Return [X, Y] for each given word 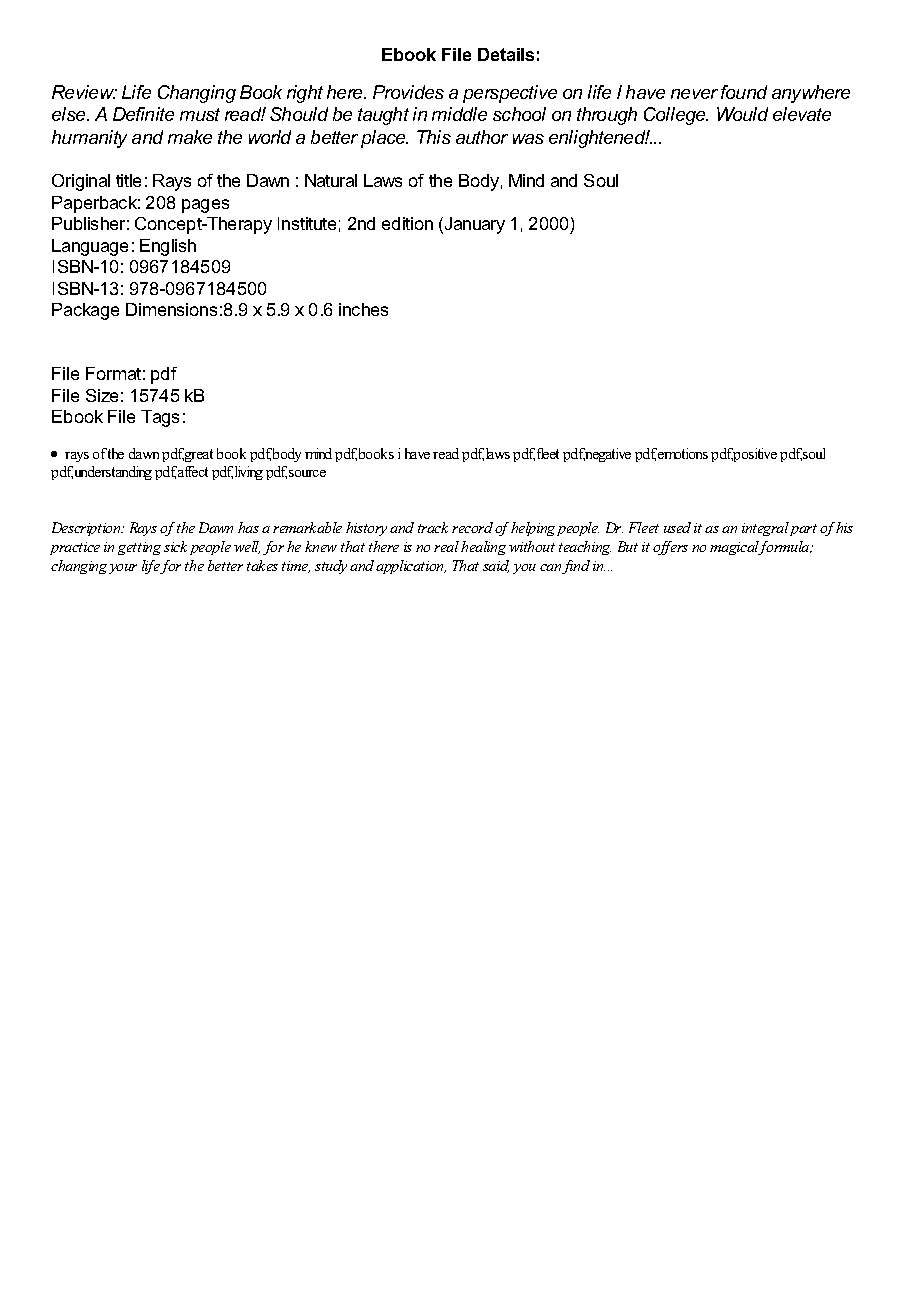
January [473, 225]
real [446, 546]
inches [363, 309]
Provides [408, 92]
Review [84, 92]
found [744, 92]
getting [139, 548]
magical [736, 548]
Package [85, 311]
